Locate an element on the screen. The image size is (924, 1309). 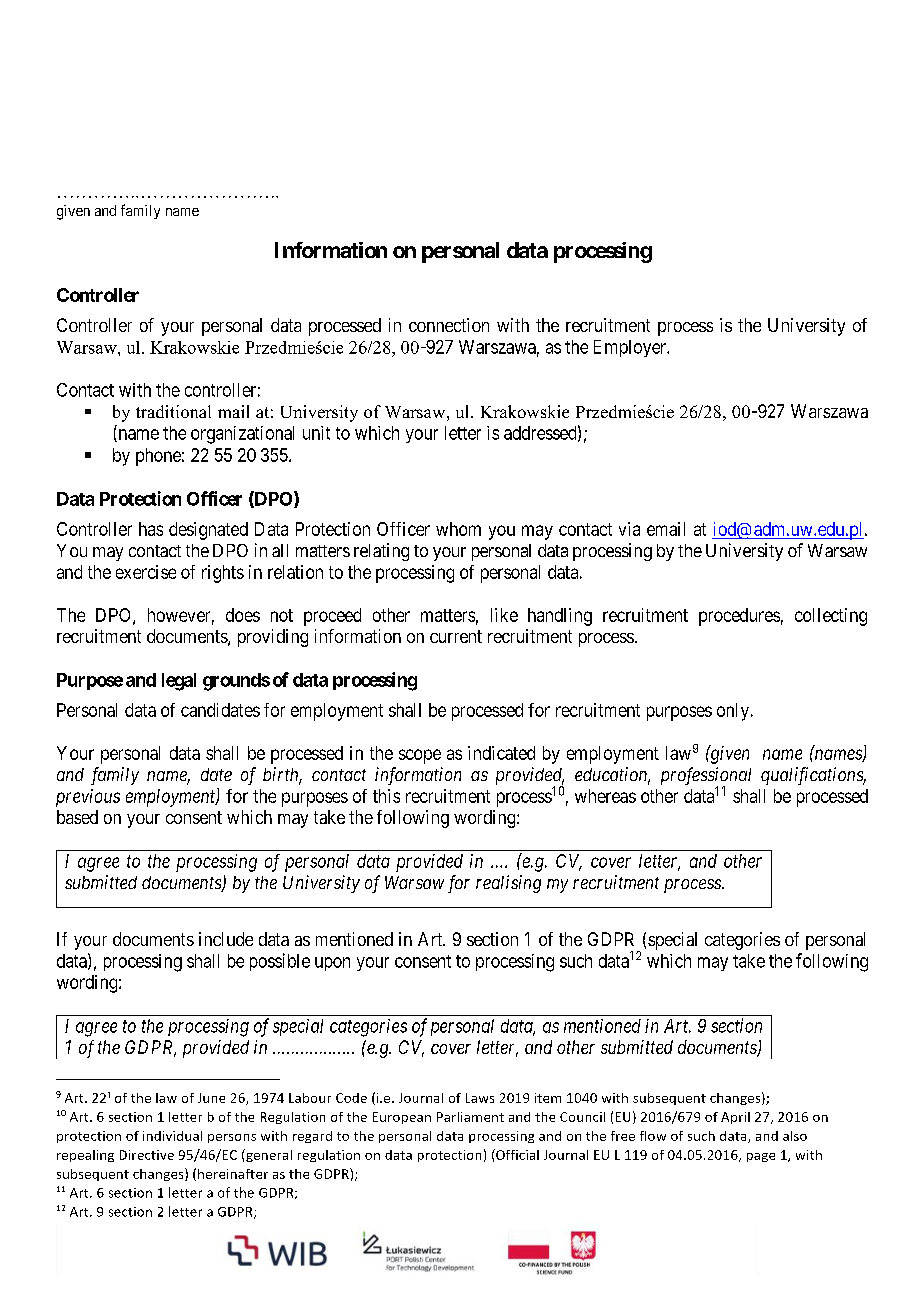
scope is located at coordinates (420, 756).
